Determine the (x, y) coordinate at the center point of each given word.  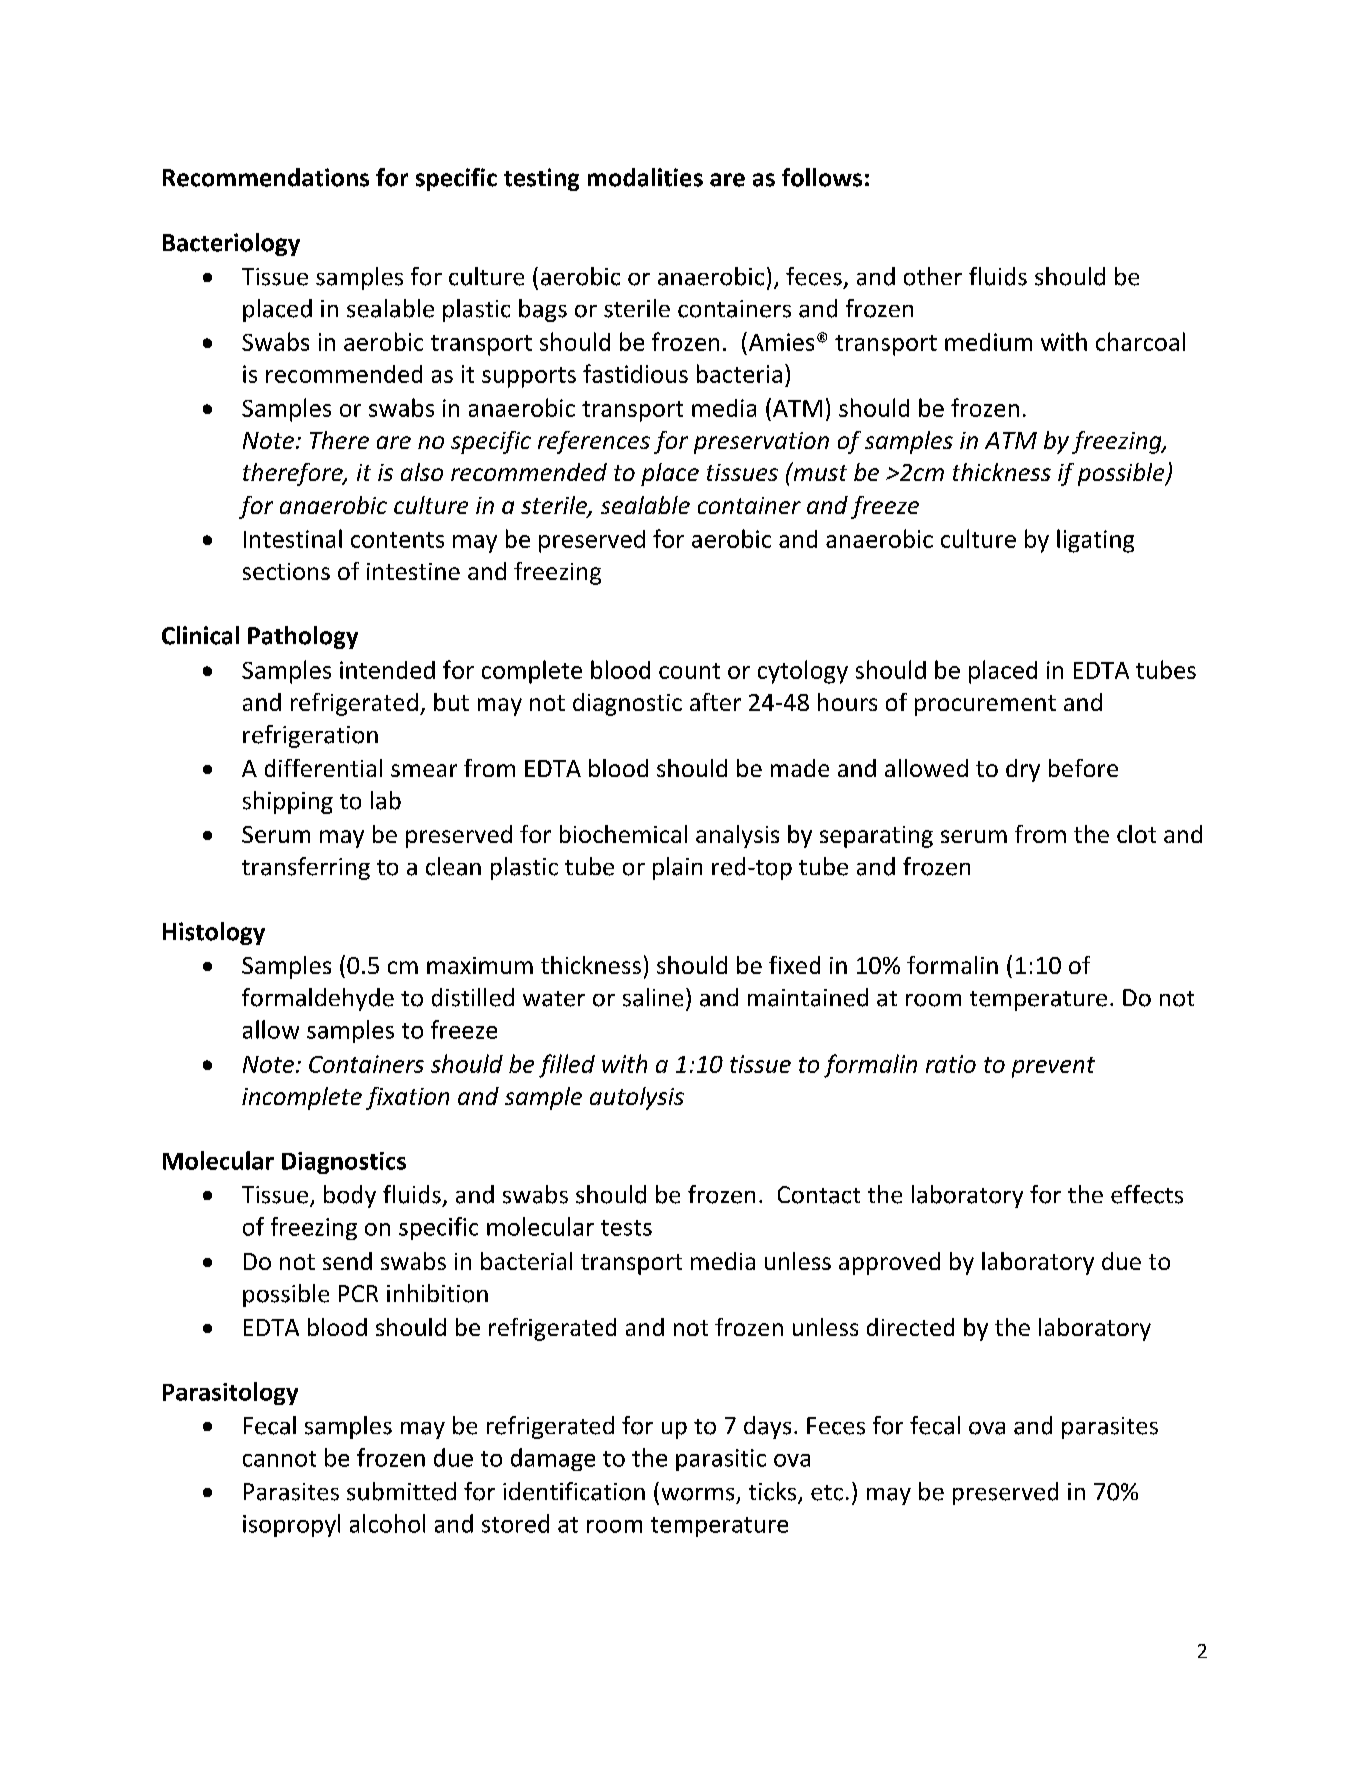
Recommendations (266, 177)
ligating (1095, 541)
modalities (645, 177)
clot (1136, 834)
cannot (279, 1459)
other (933, 276)
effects (1147, 1194)
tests (626, 1228)
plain (677, 868)
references (594, 442)
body (350, 1196)
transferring (306, 868)
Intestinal (293, 538)
